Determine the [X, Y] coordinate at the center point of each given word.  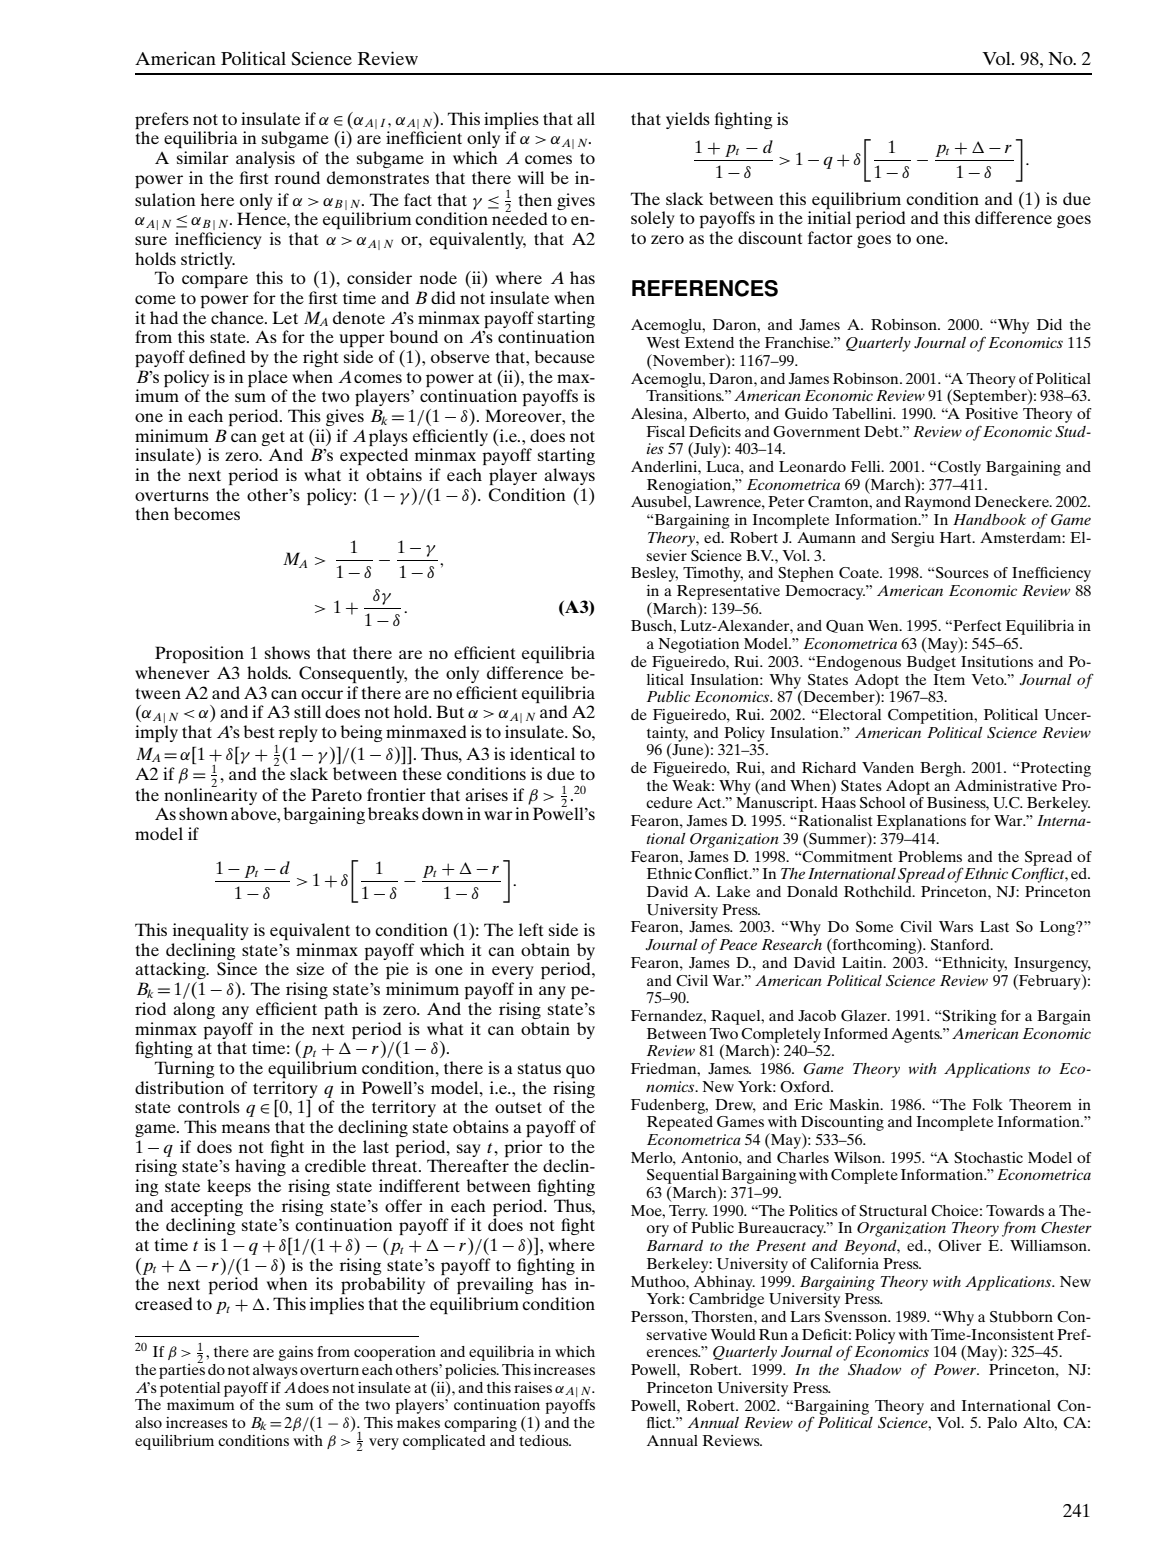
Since [237, 969]
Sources [962, 573]
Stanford [961, 945]
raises [533, 1387]
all [586, 118]
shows [287, 652]
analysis [265, 159]
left [531, 929]
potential [190, 1389]
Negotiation [698, 645]
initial [829, 217]
